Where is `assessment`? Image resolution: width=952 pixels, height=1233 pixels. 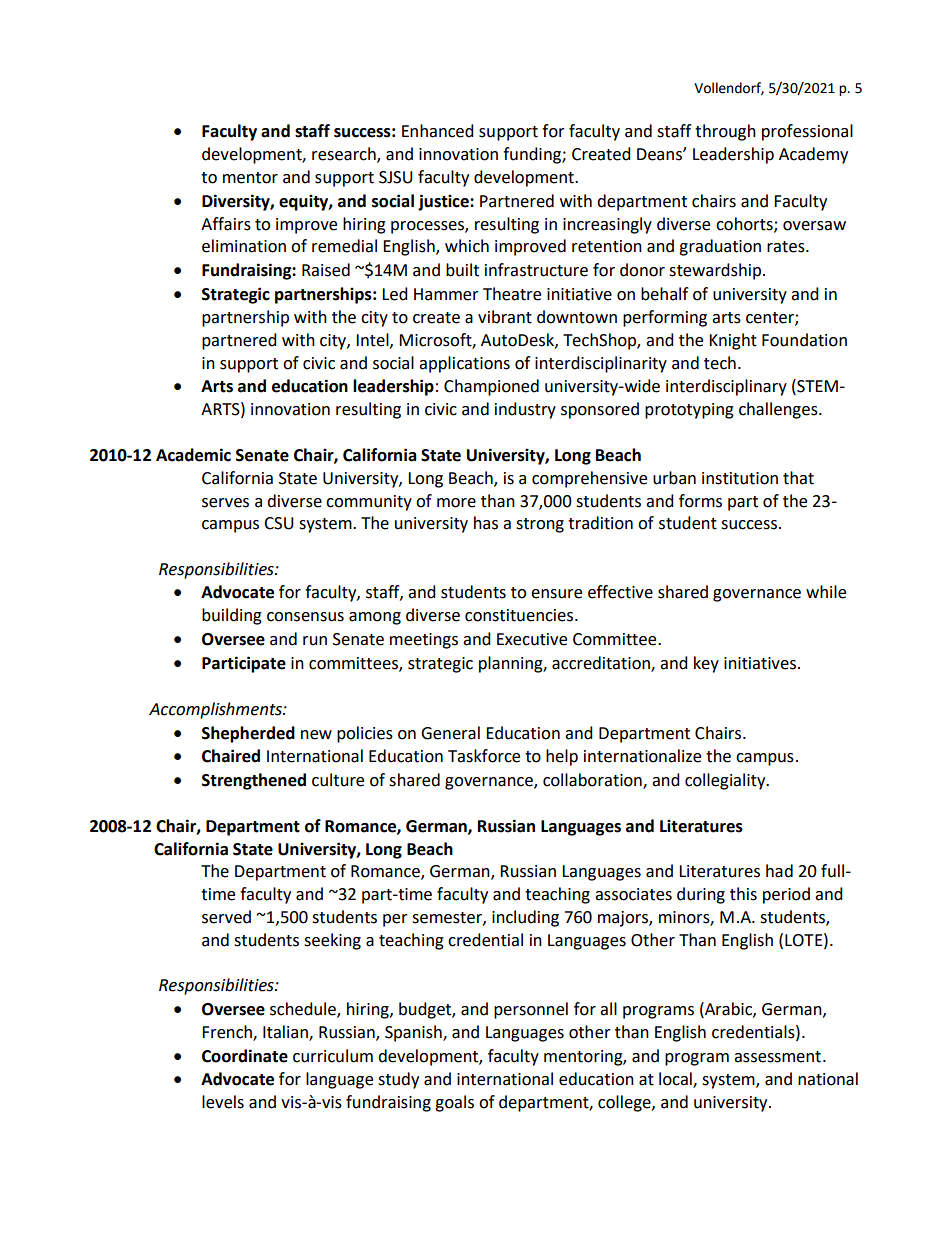 assessment is located at coordinates (777, 1057).
